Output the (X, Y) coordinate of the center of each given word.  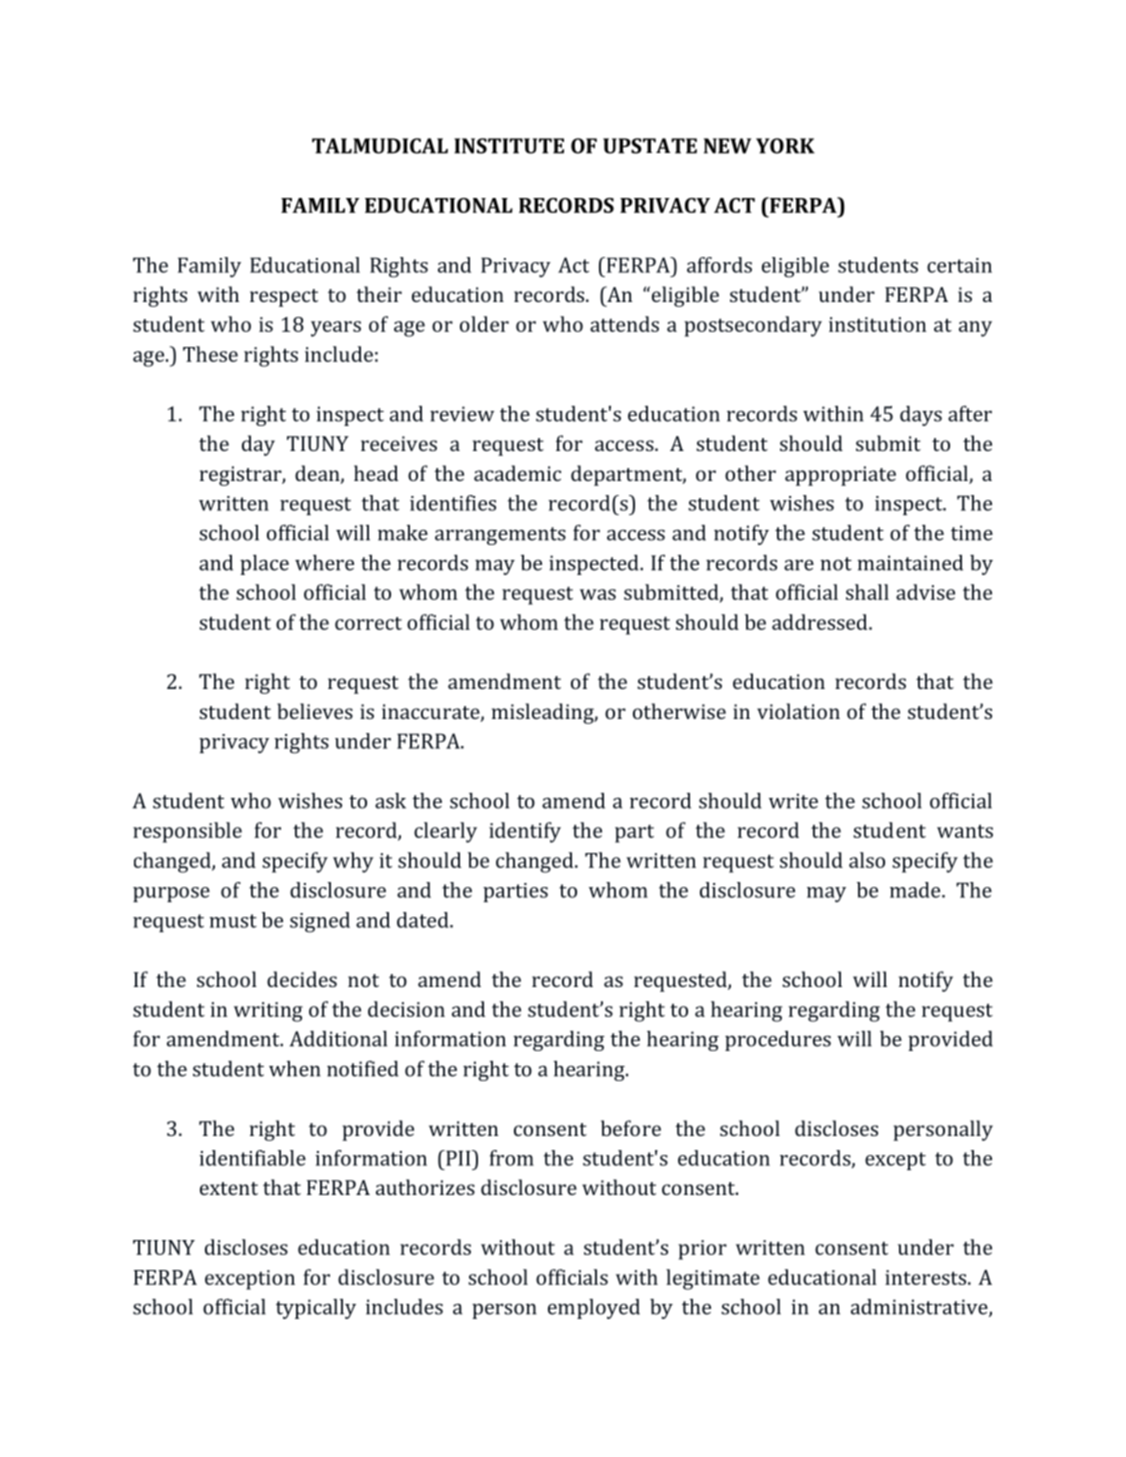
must (233, 921)
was (598, 594)
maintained (910, 563)
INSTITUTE (509, 146)
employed (594, 1309)
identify (525, 832)
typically (316, 1309)
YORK (785, 146)
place (264, 565)
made (916, 890)
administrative (920, 1308)
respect (284, 298)
